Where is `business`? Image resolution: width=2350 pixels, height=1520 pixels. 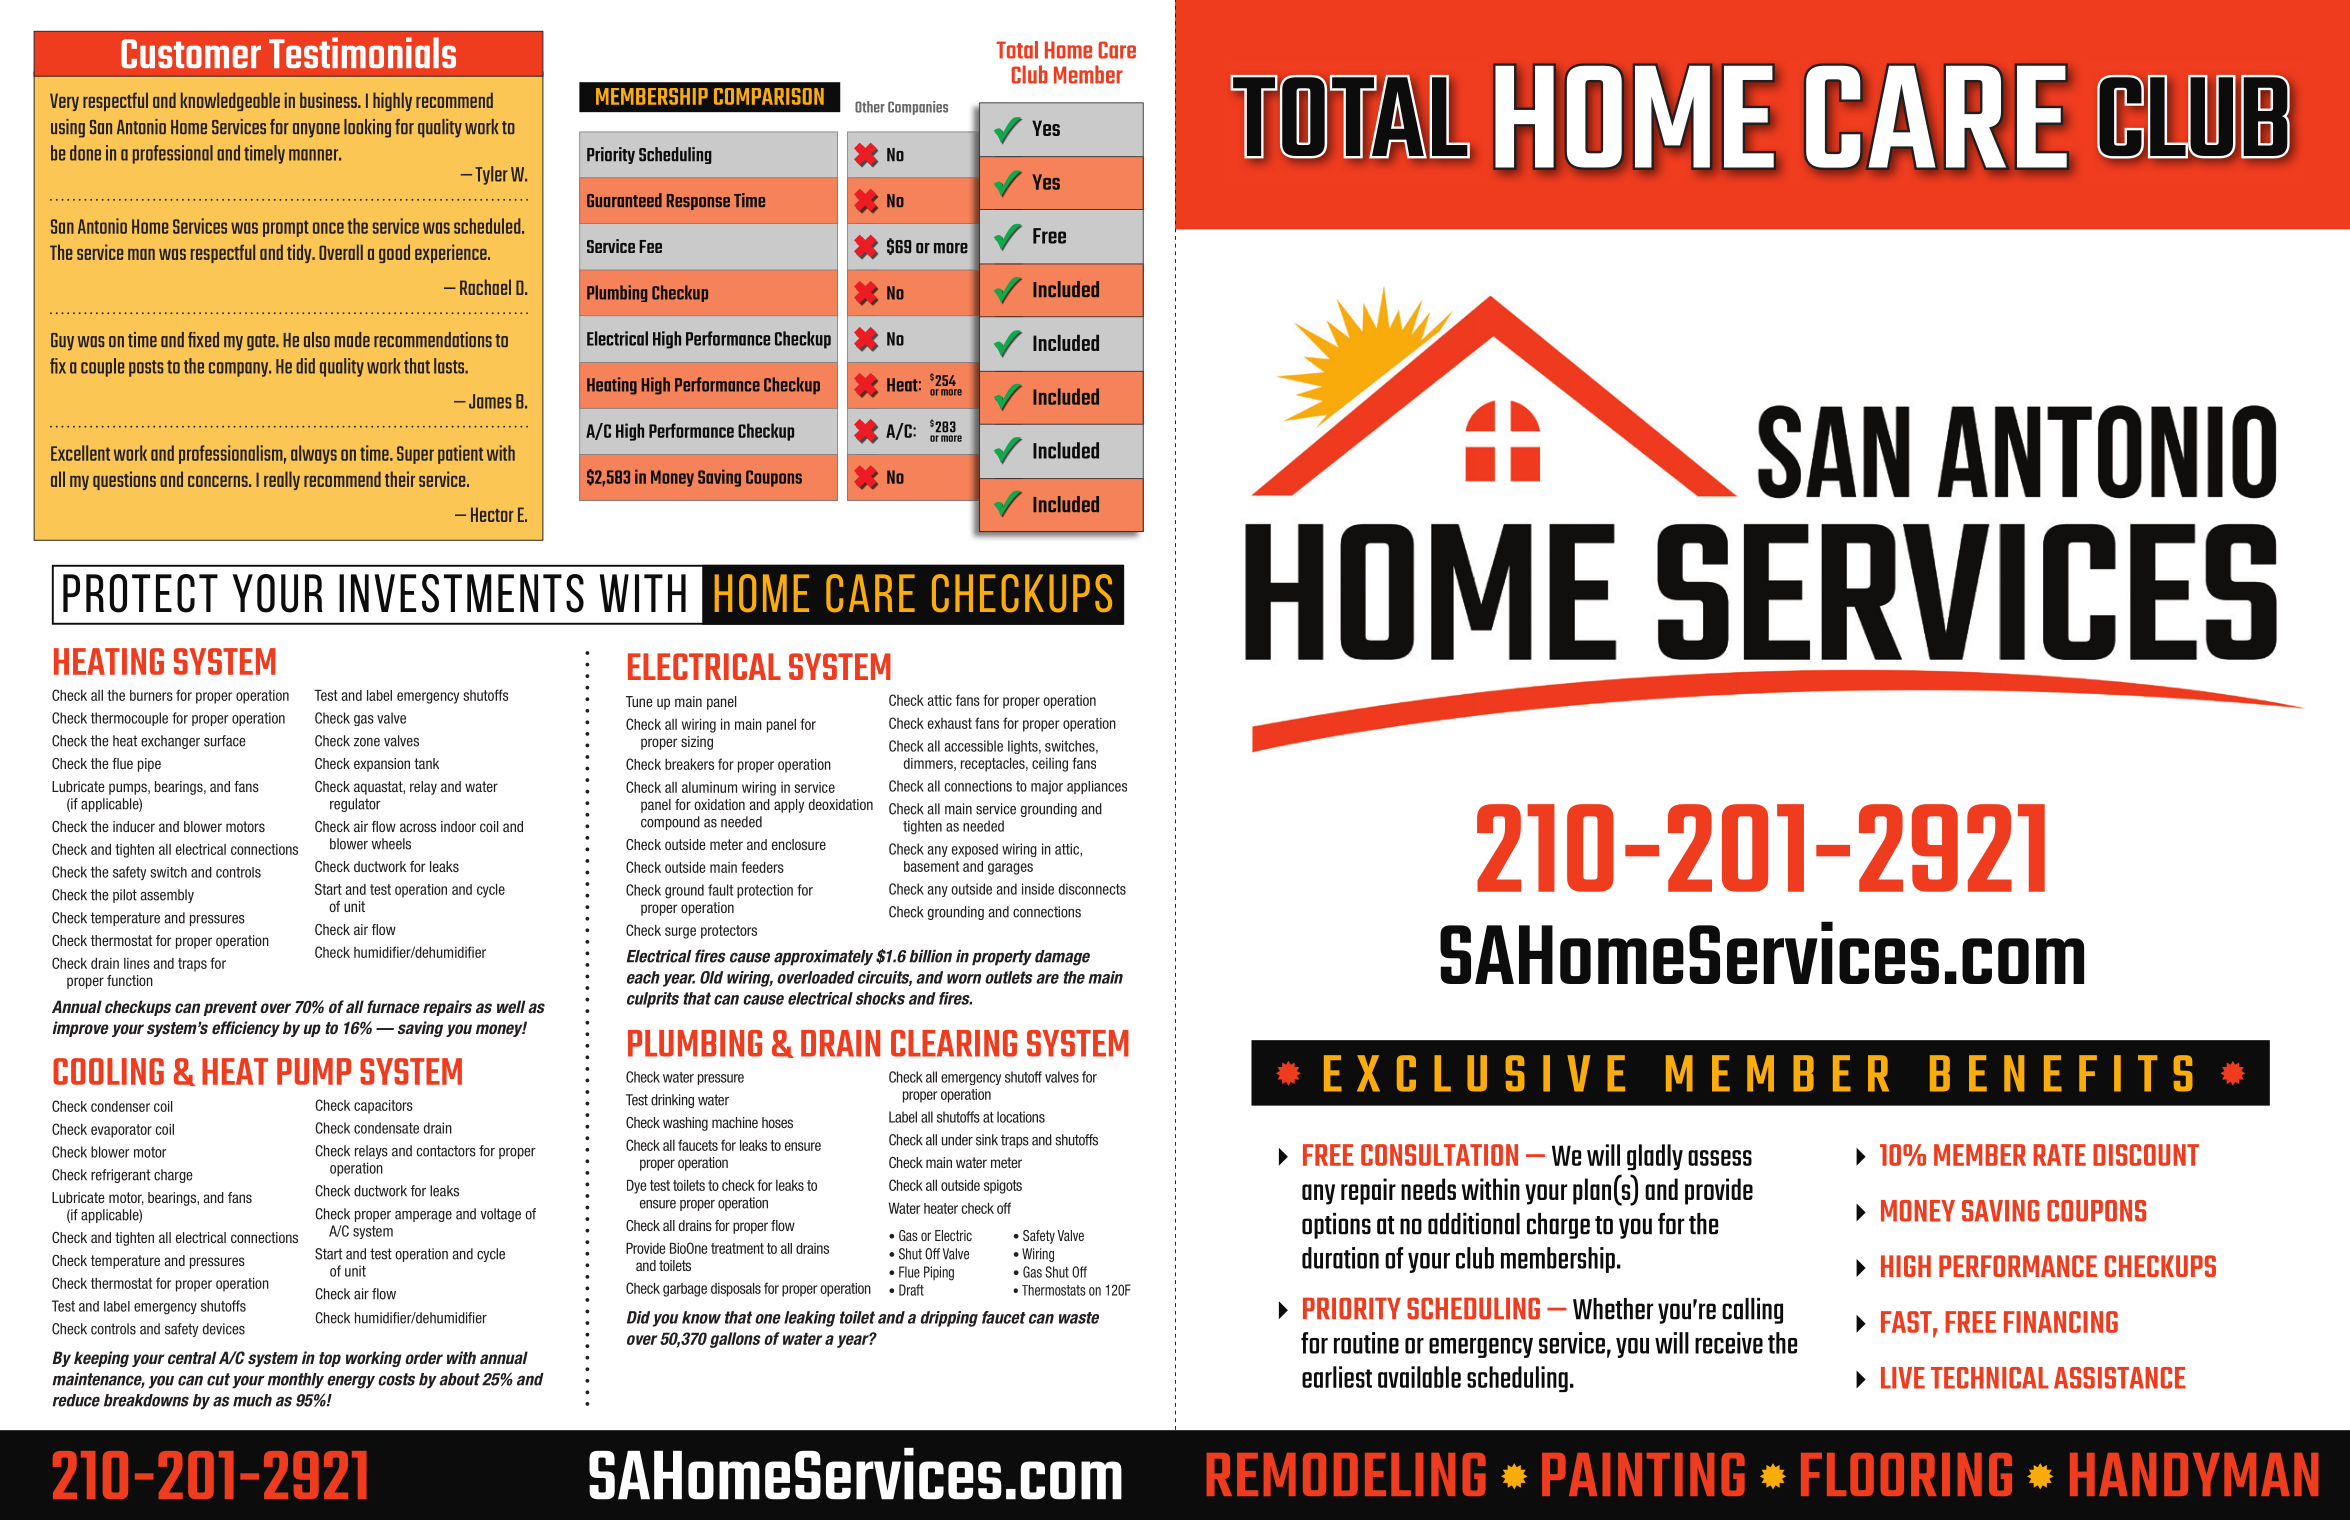 business is located at coordinates (329, 100).
